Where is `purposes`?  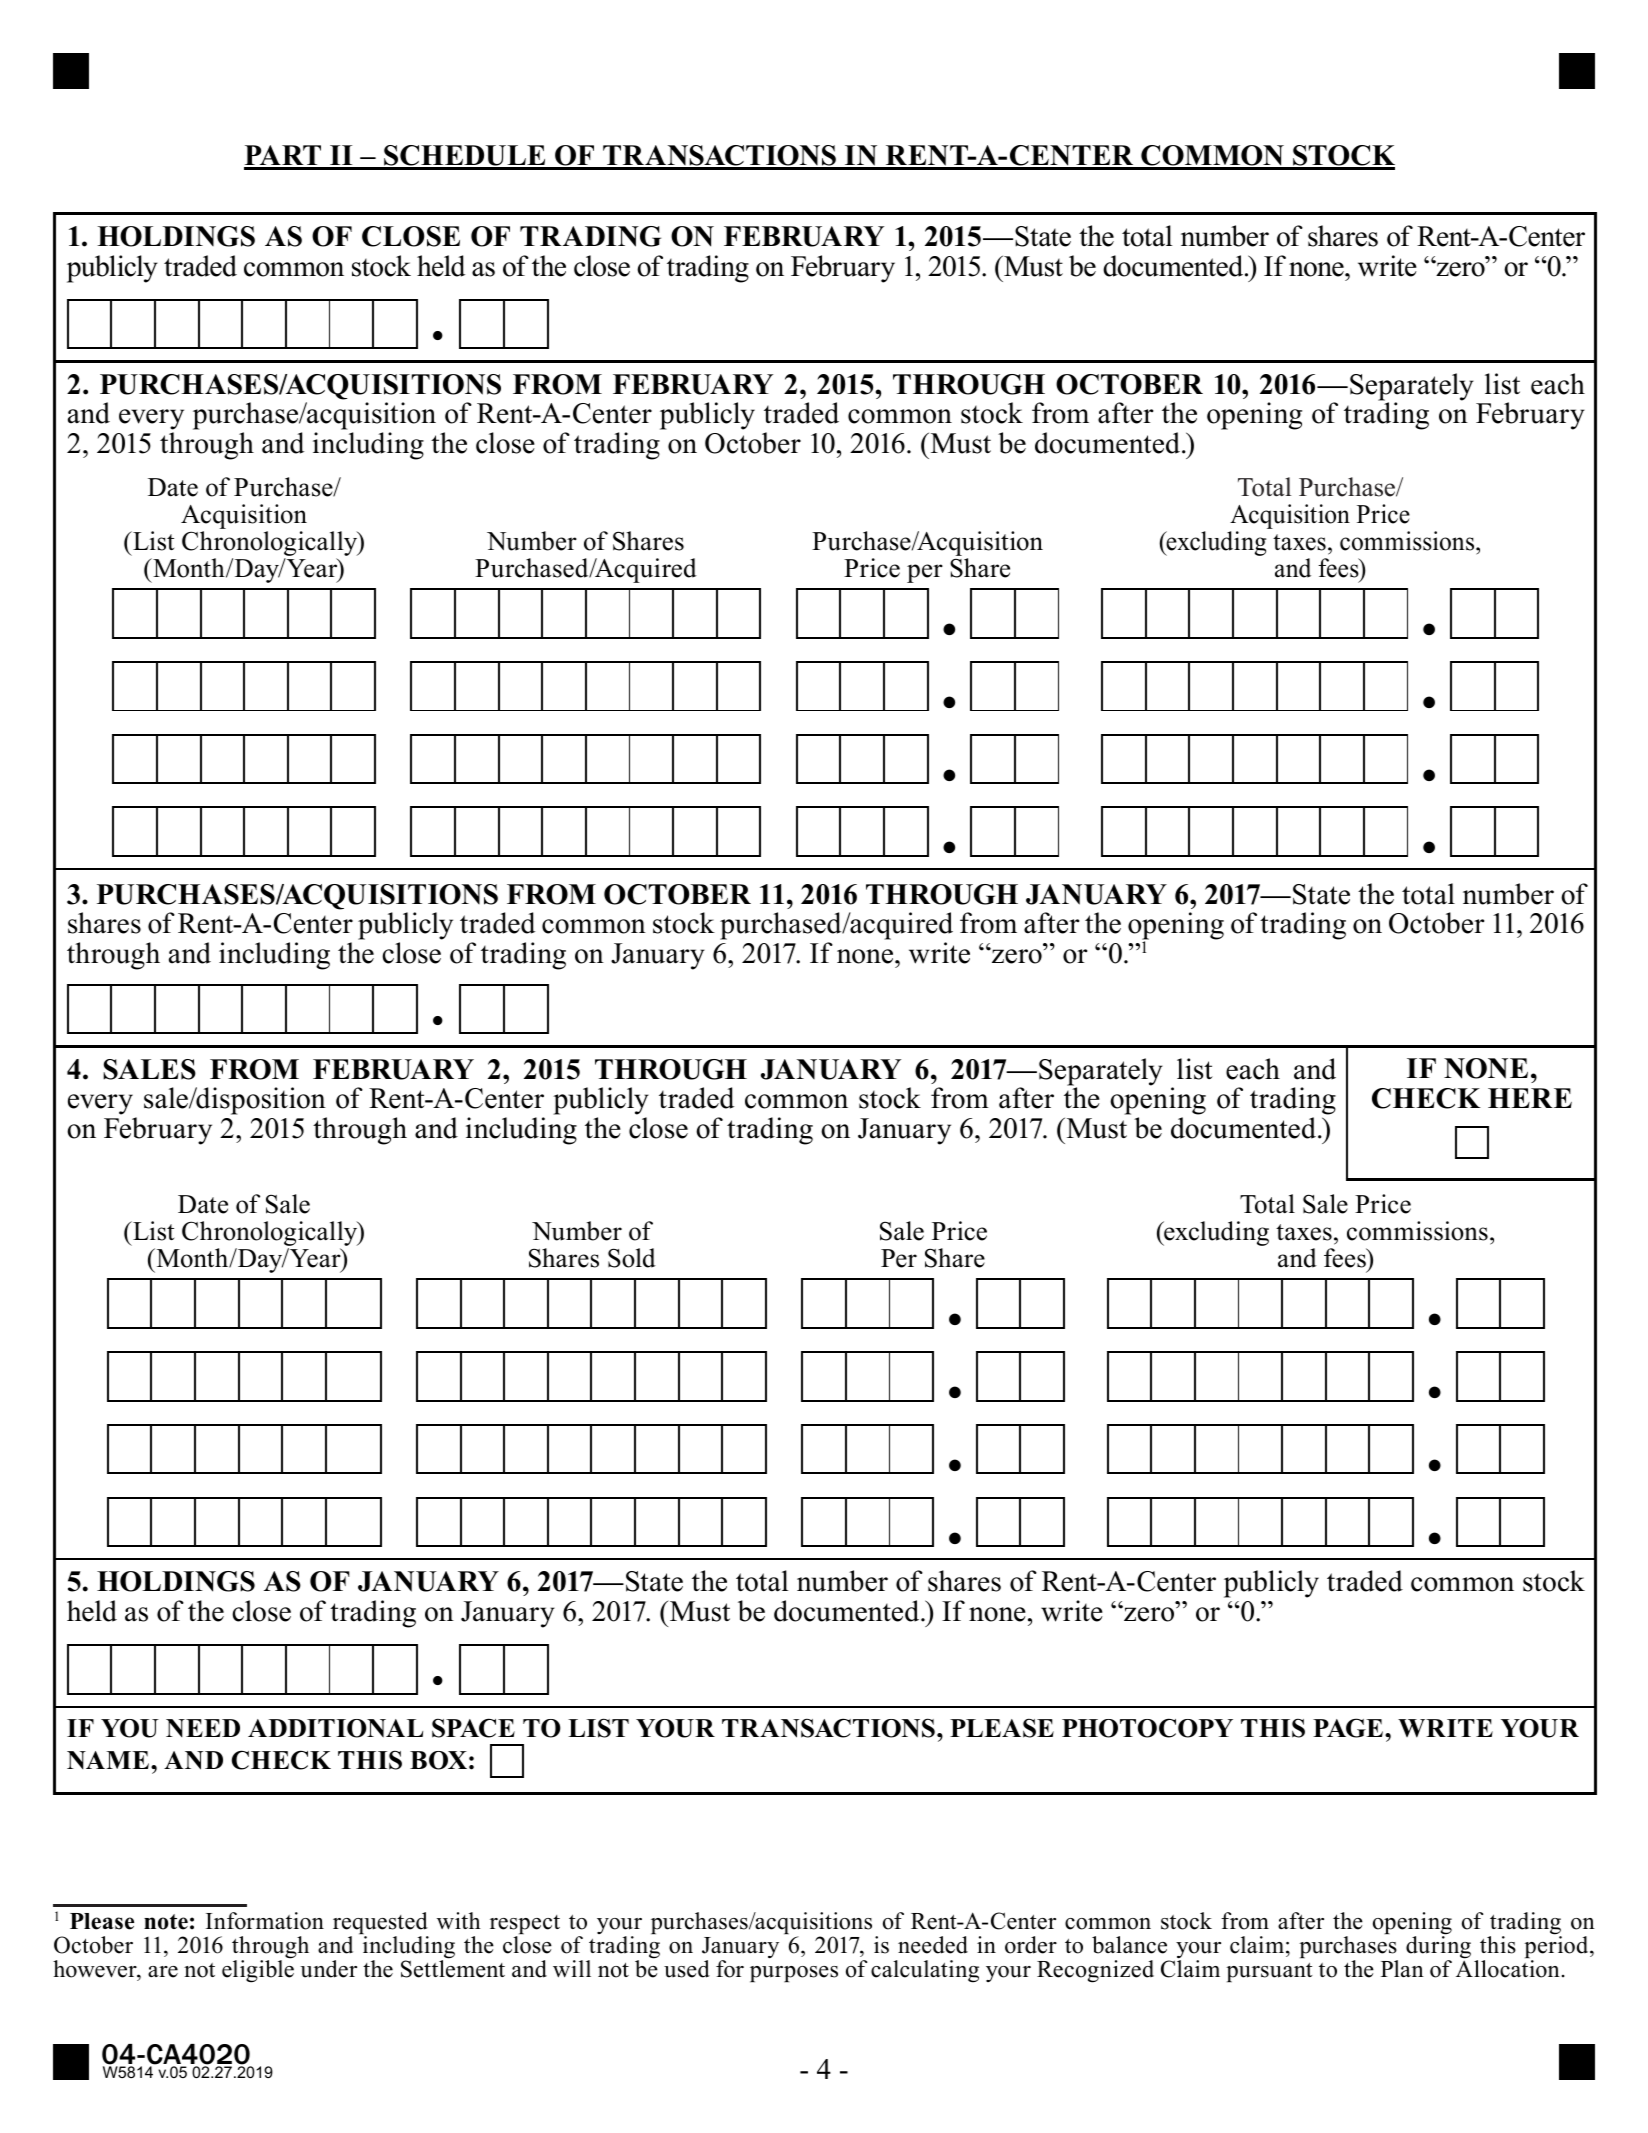
purposes is located at coordinates (794, 1974).
